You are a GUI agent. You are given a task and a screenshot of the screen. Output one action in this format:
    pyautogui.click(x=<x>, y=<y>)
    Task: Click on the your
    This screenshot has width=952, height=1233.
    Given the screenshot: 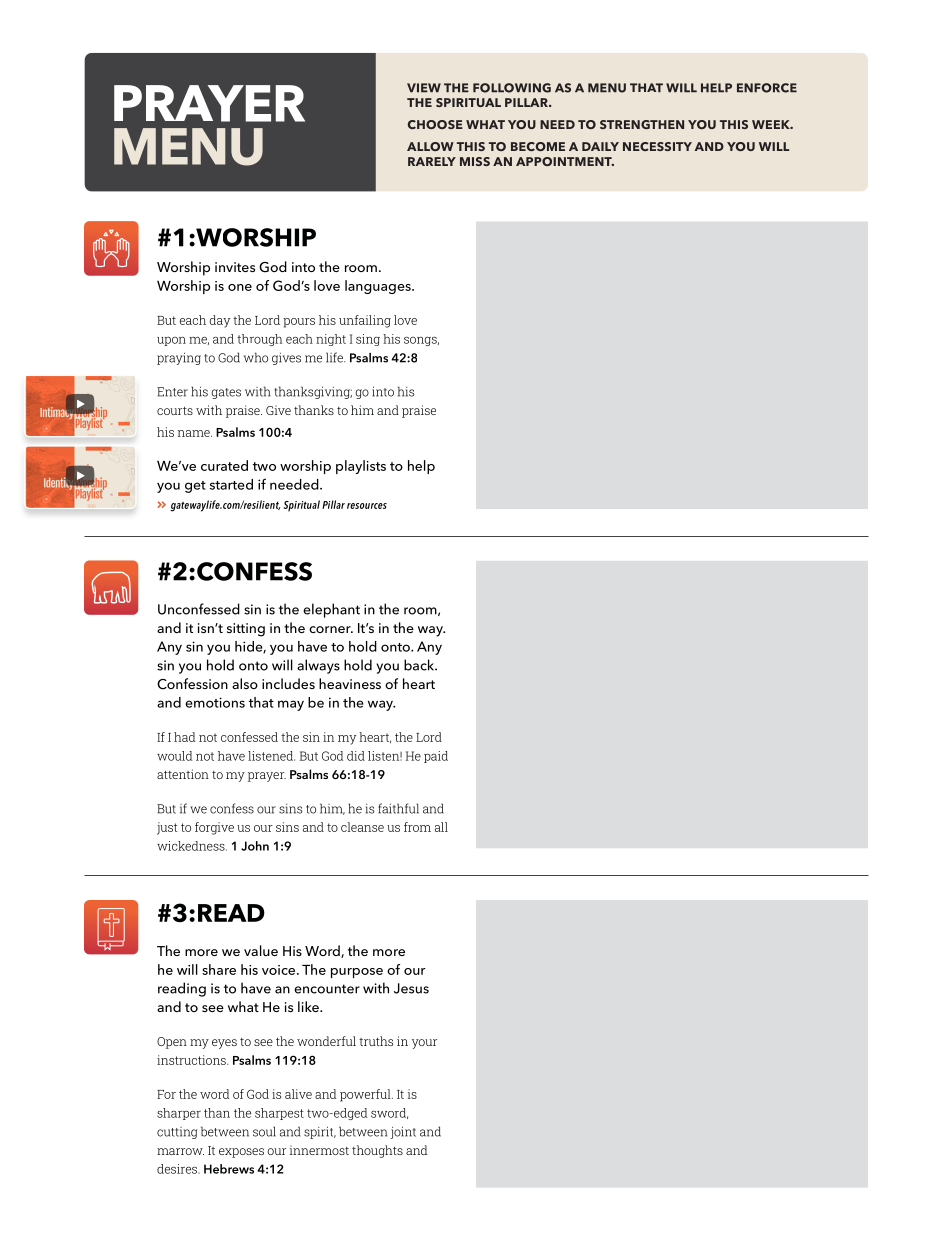 What is the action you would take?
    pyautogui.click(x=424, y=1044)
